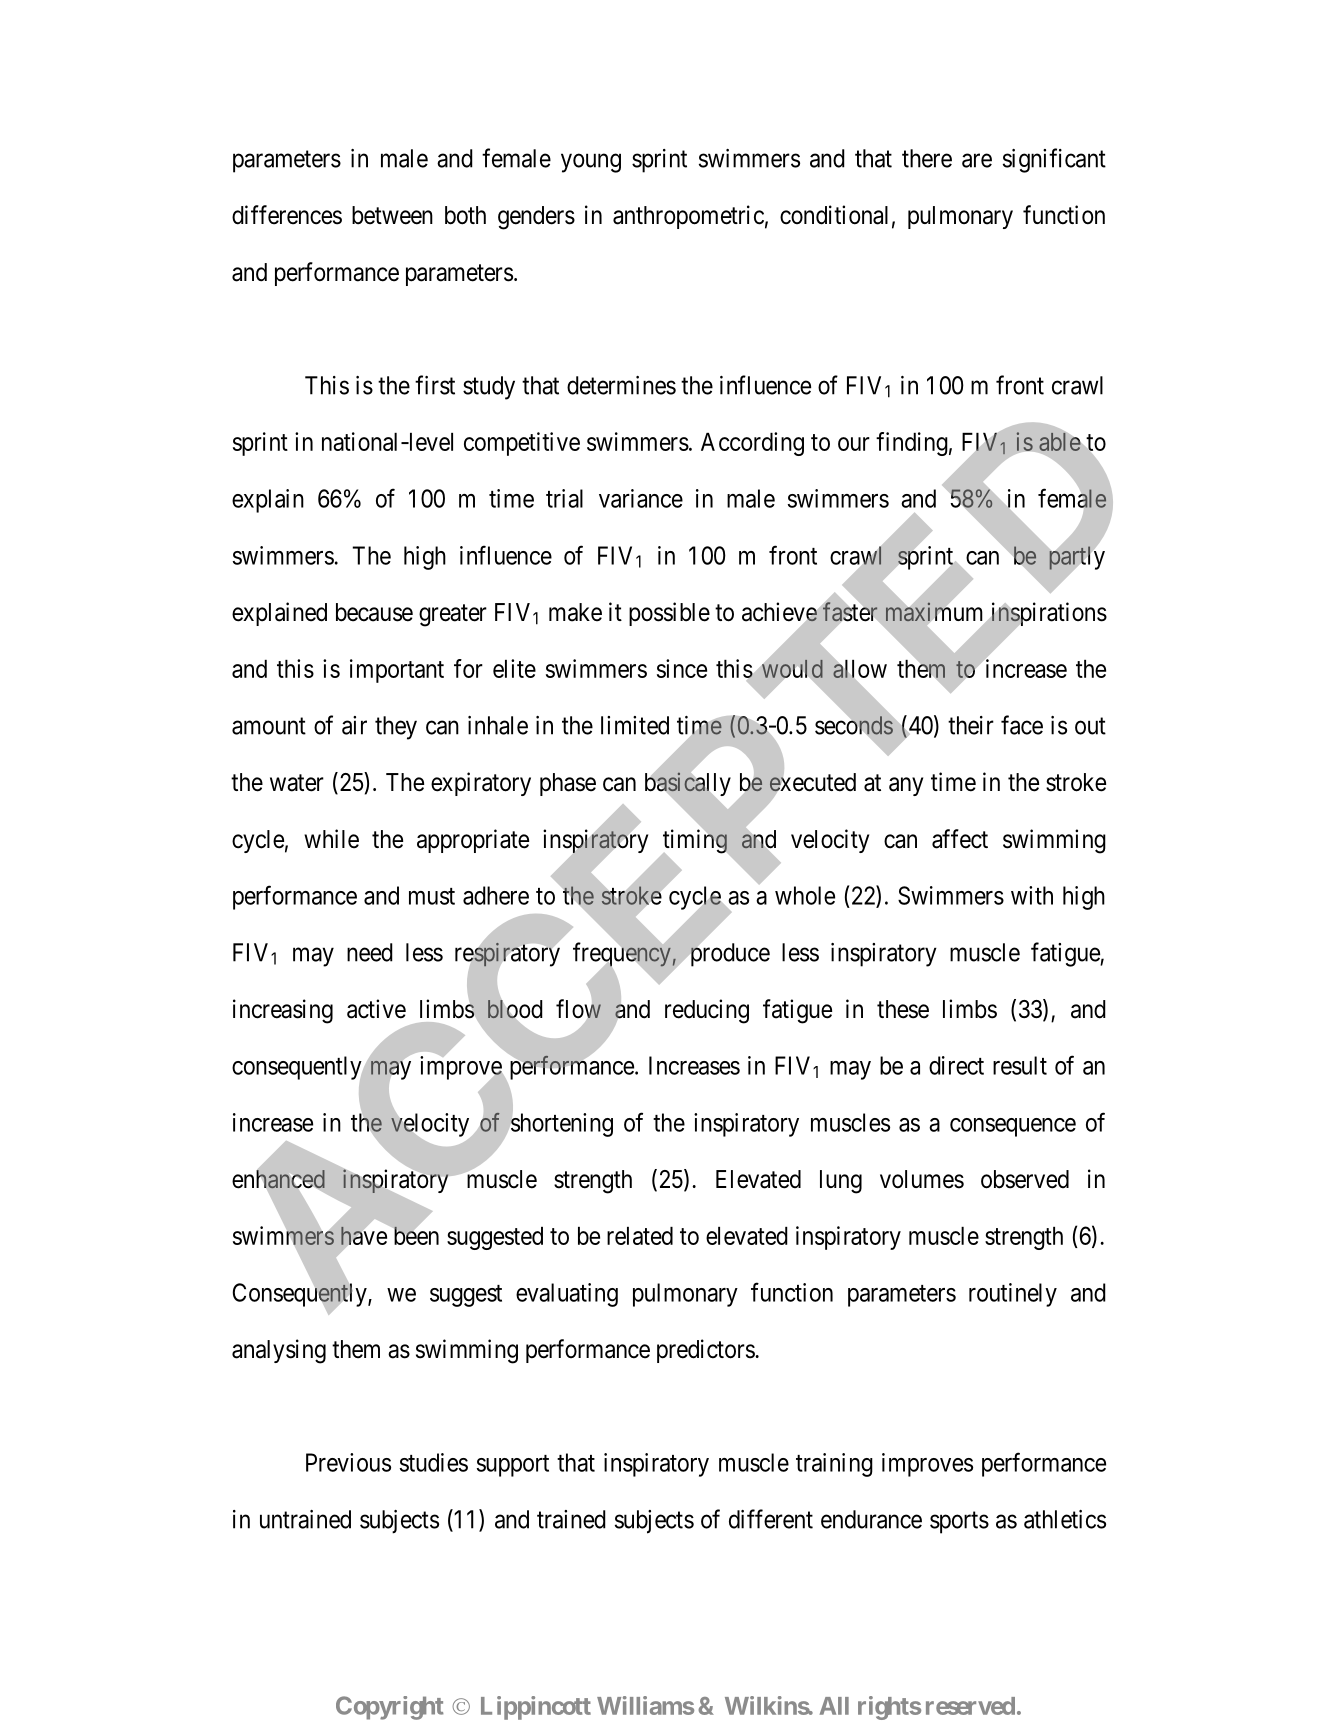 The width and height of the screenshot is (1338, 1731). I want to click on Copyright, so click(390, 1708).
